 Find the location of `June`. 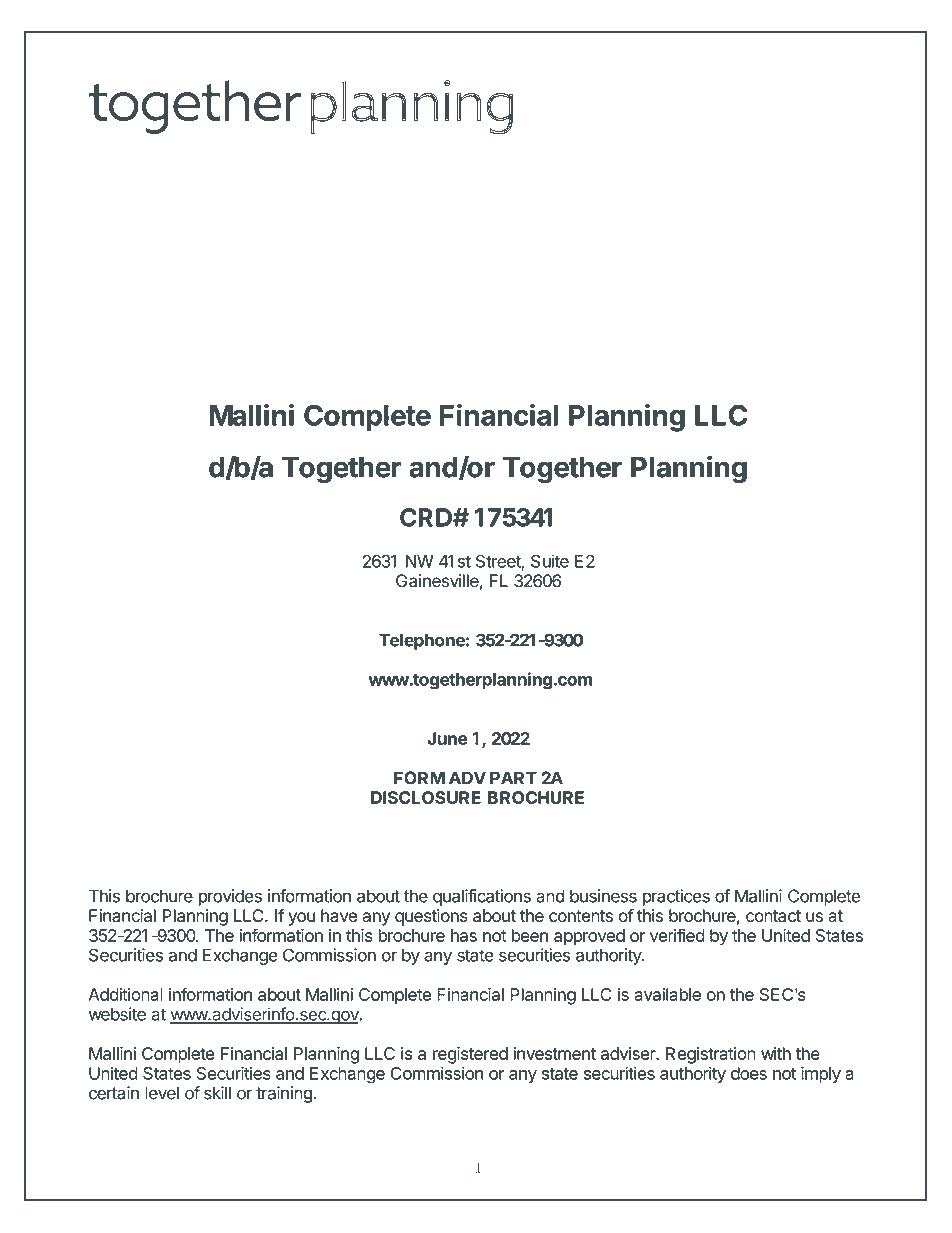

June is located at coordinates (447, 738).
